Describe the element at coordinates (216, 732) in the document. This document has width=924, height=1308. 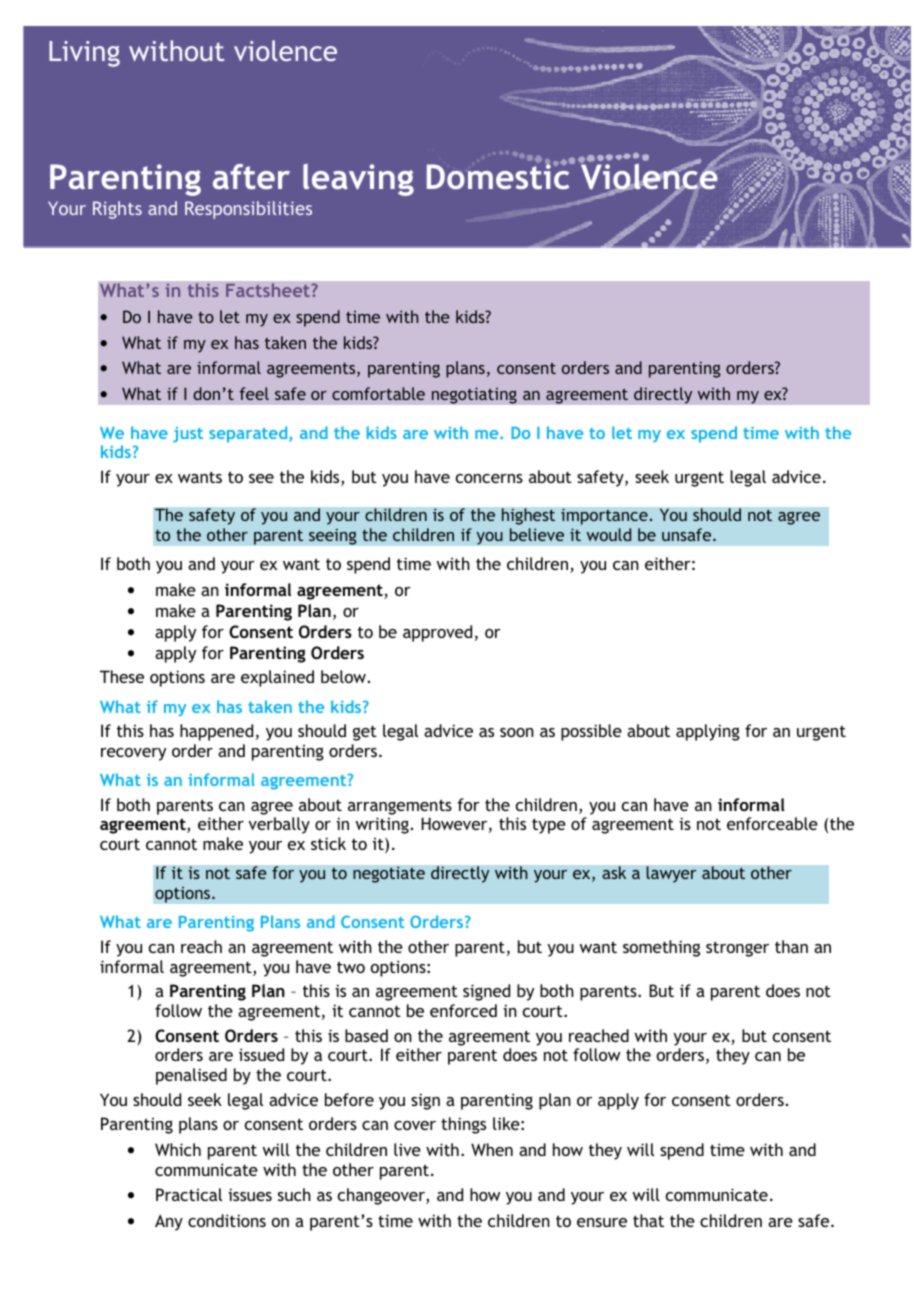
I see `happened` at that location.
